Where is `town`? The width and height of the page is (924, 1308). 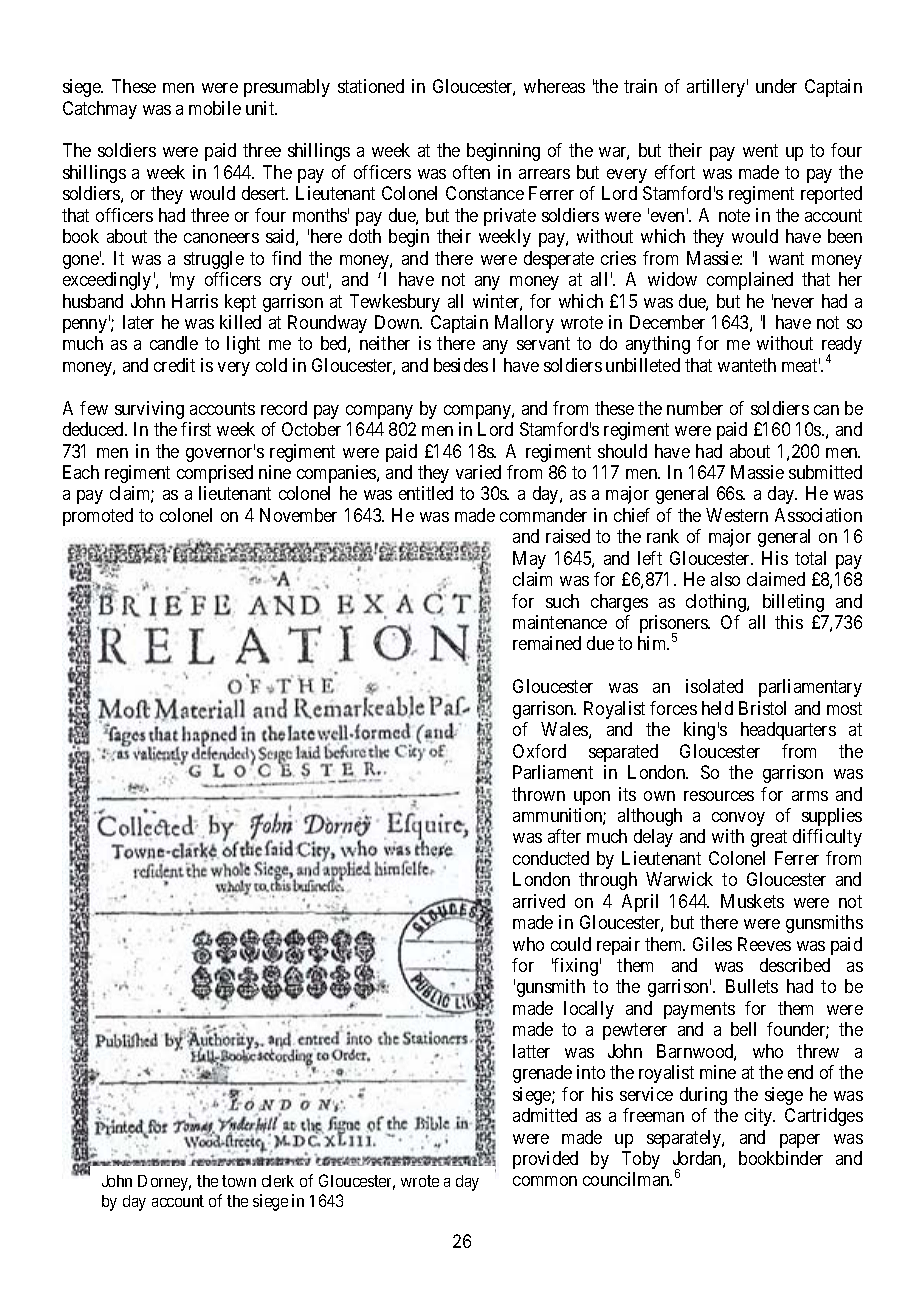 town is located at coordinates (239, 1181).
